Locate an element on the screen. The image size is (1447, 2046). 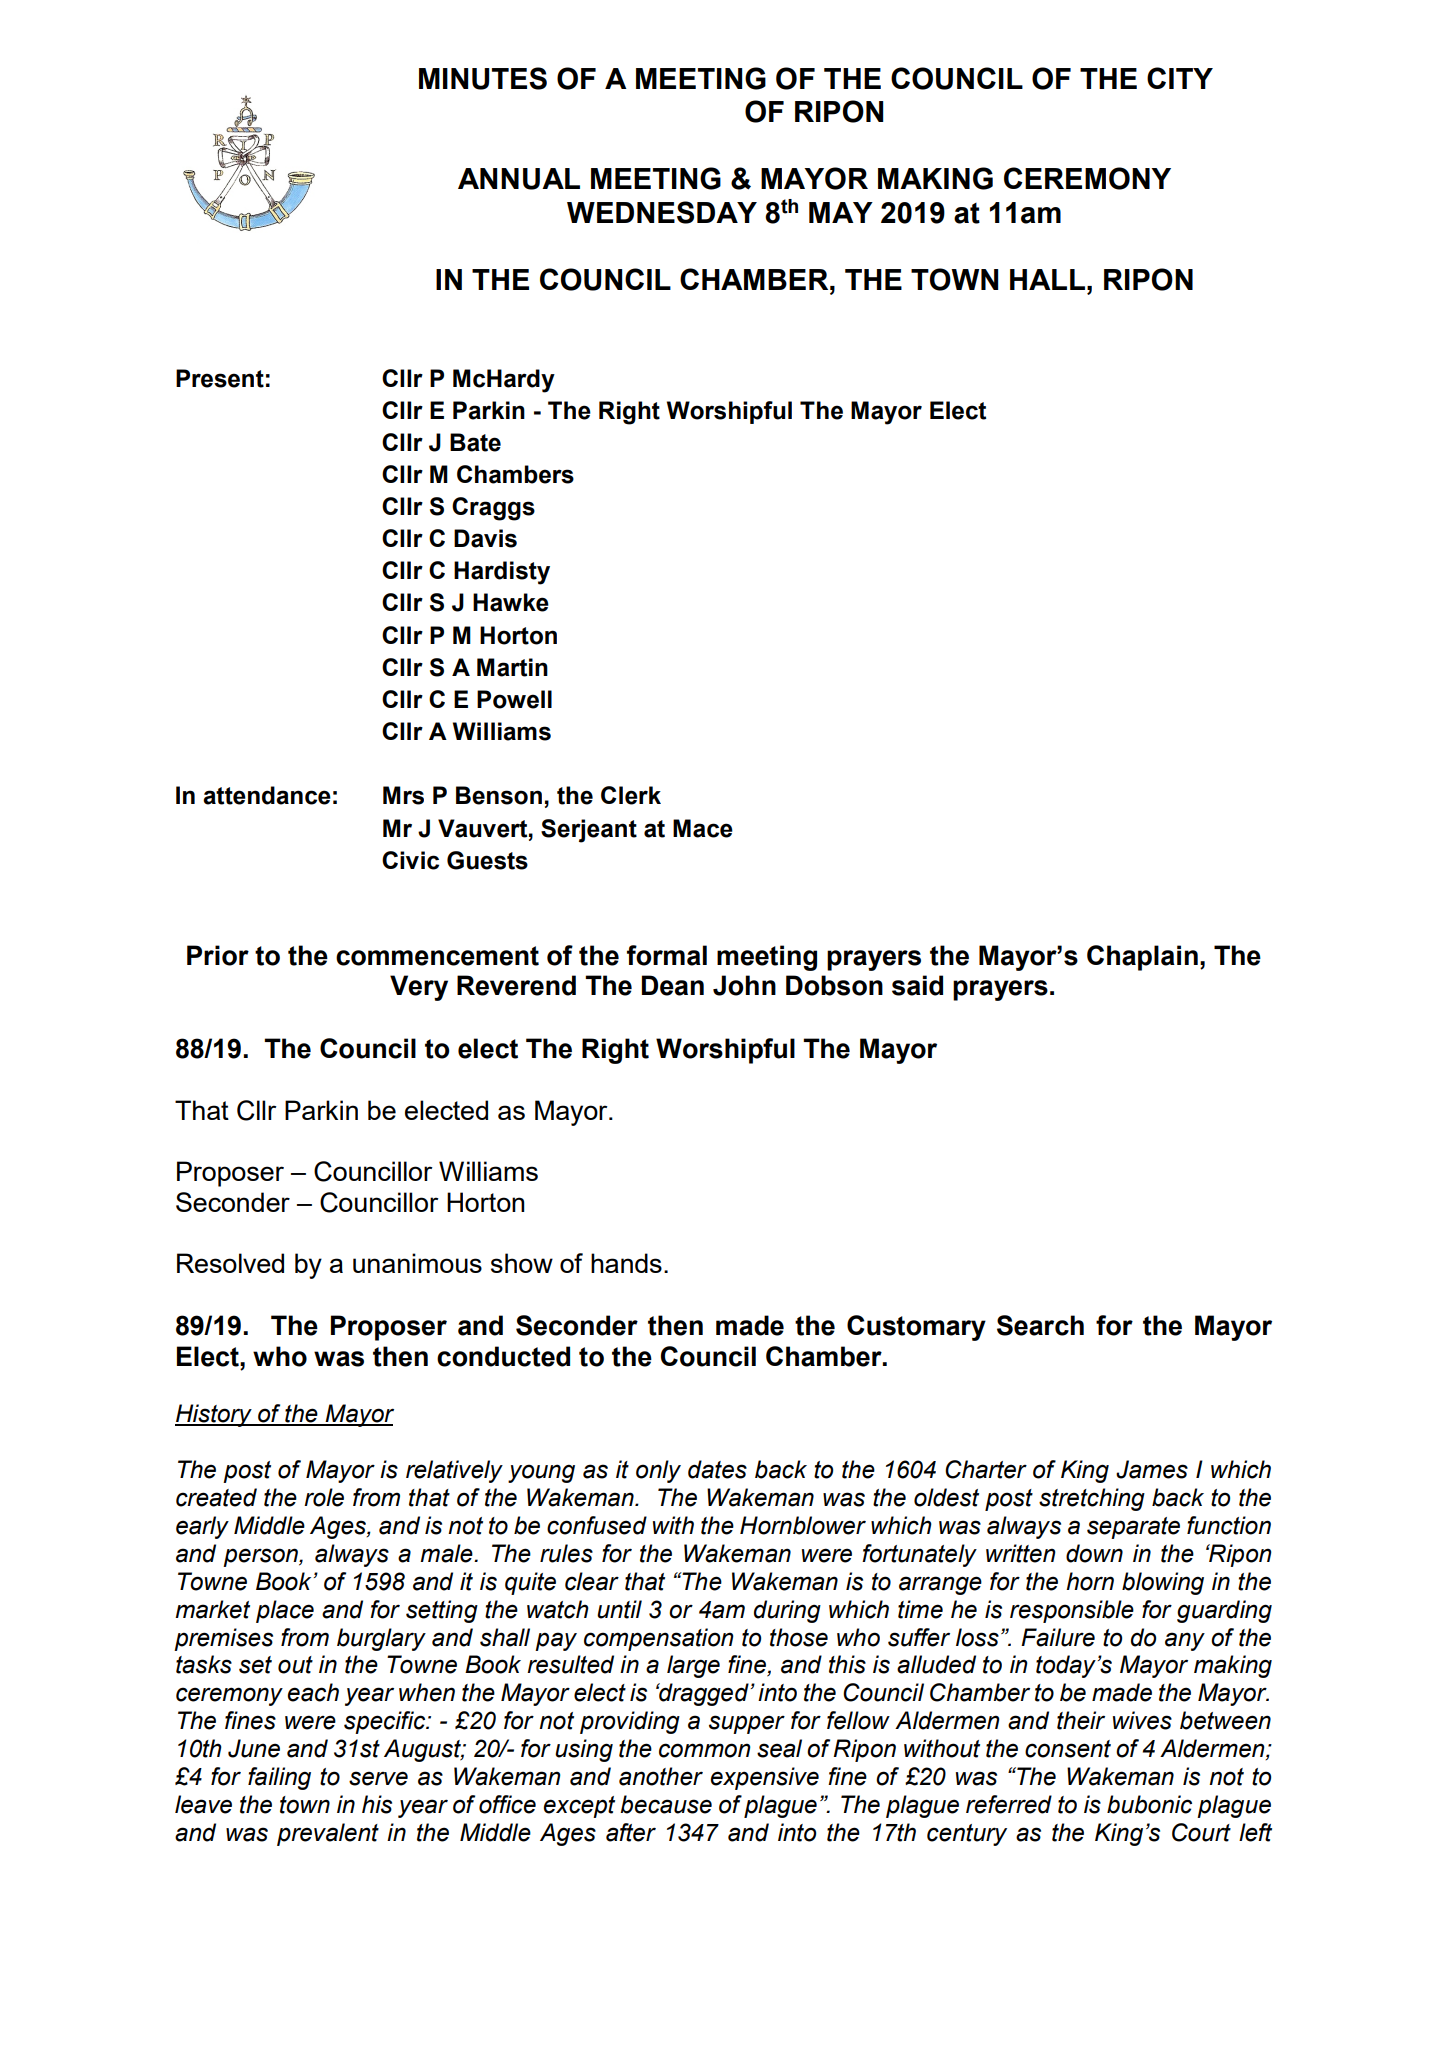
Search is located at coordinates (1040, 1325).
